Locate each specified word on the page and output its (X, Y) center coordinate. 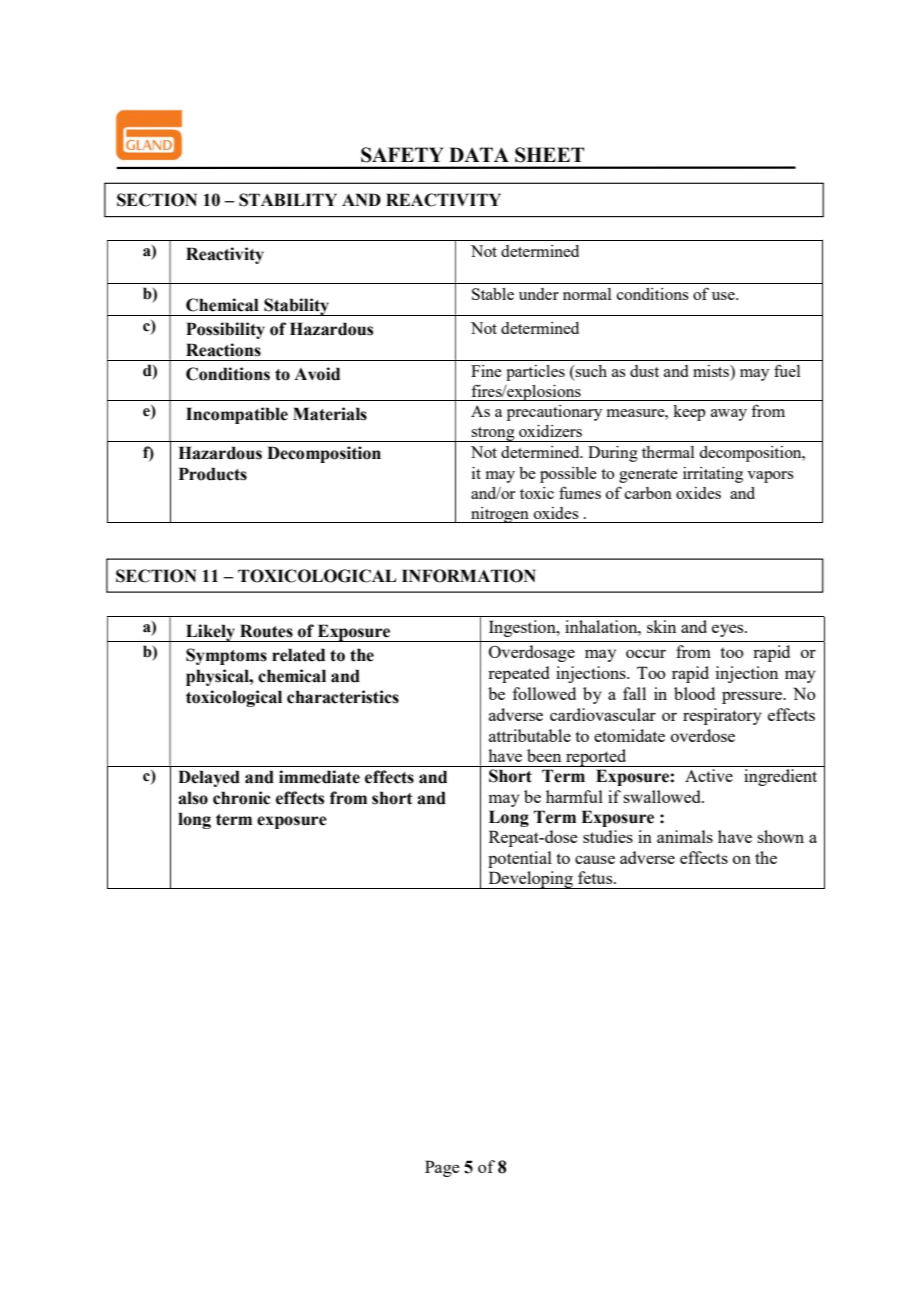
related (298, 655)
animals (685, 836)
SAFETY (402, 155)
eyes (729, 630)
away (729, 415)
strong (493, 434)
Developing (530, 880)
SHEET (549, 155)
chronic (241, 798)
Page (442, 1168)
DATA (479, 154)
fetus (596, 877)
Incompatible (237, 415)
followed (544, 693)
